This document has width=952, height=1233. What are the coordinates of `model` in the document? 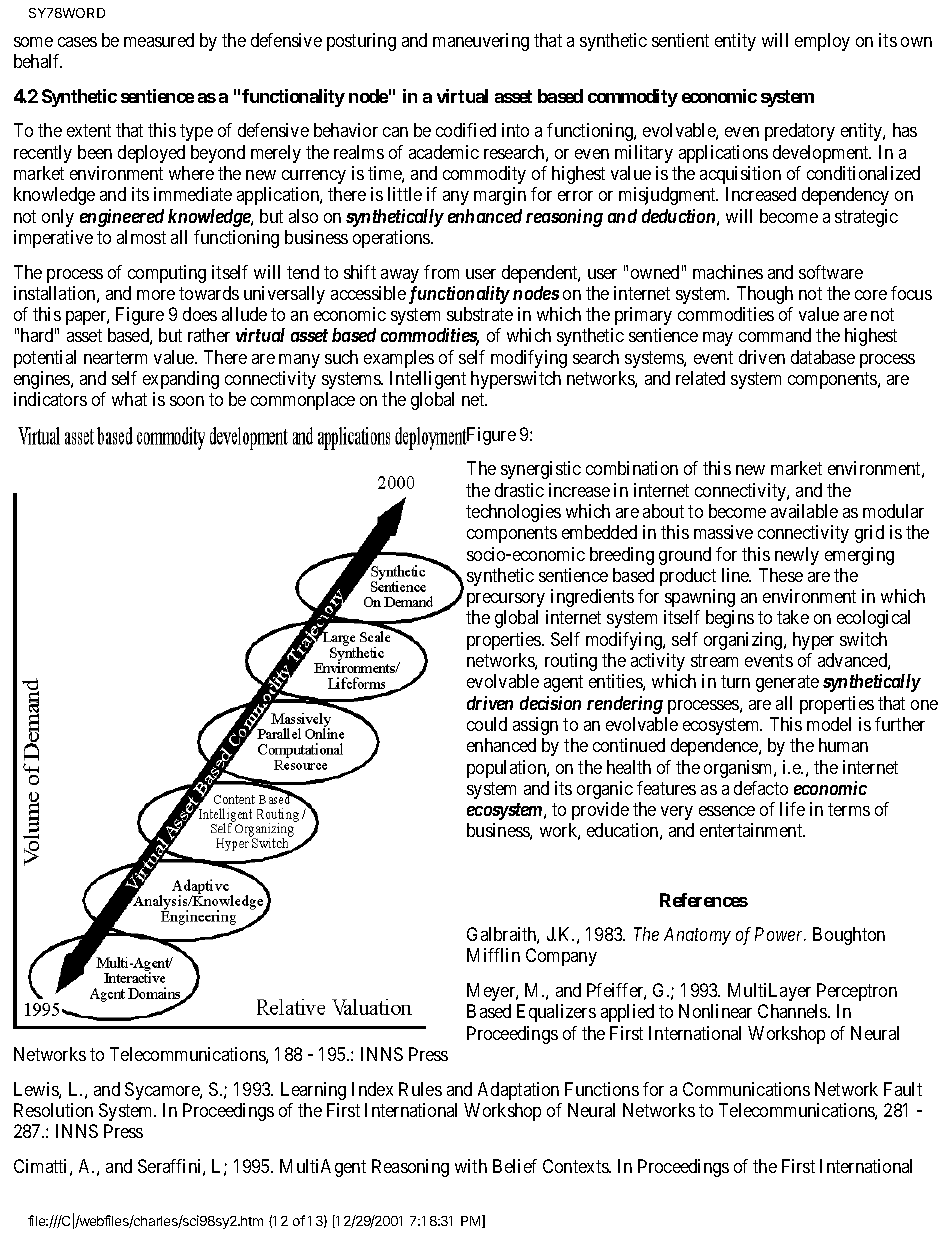 It's located at (829, 724).
